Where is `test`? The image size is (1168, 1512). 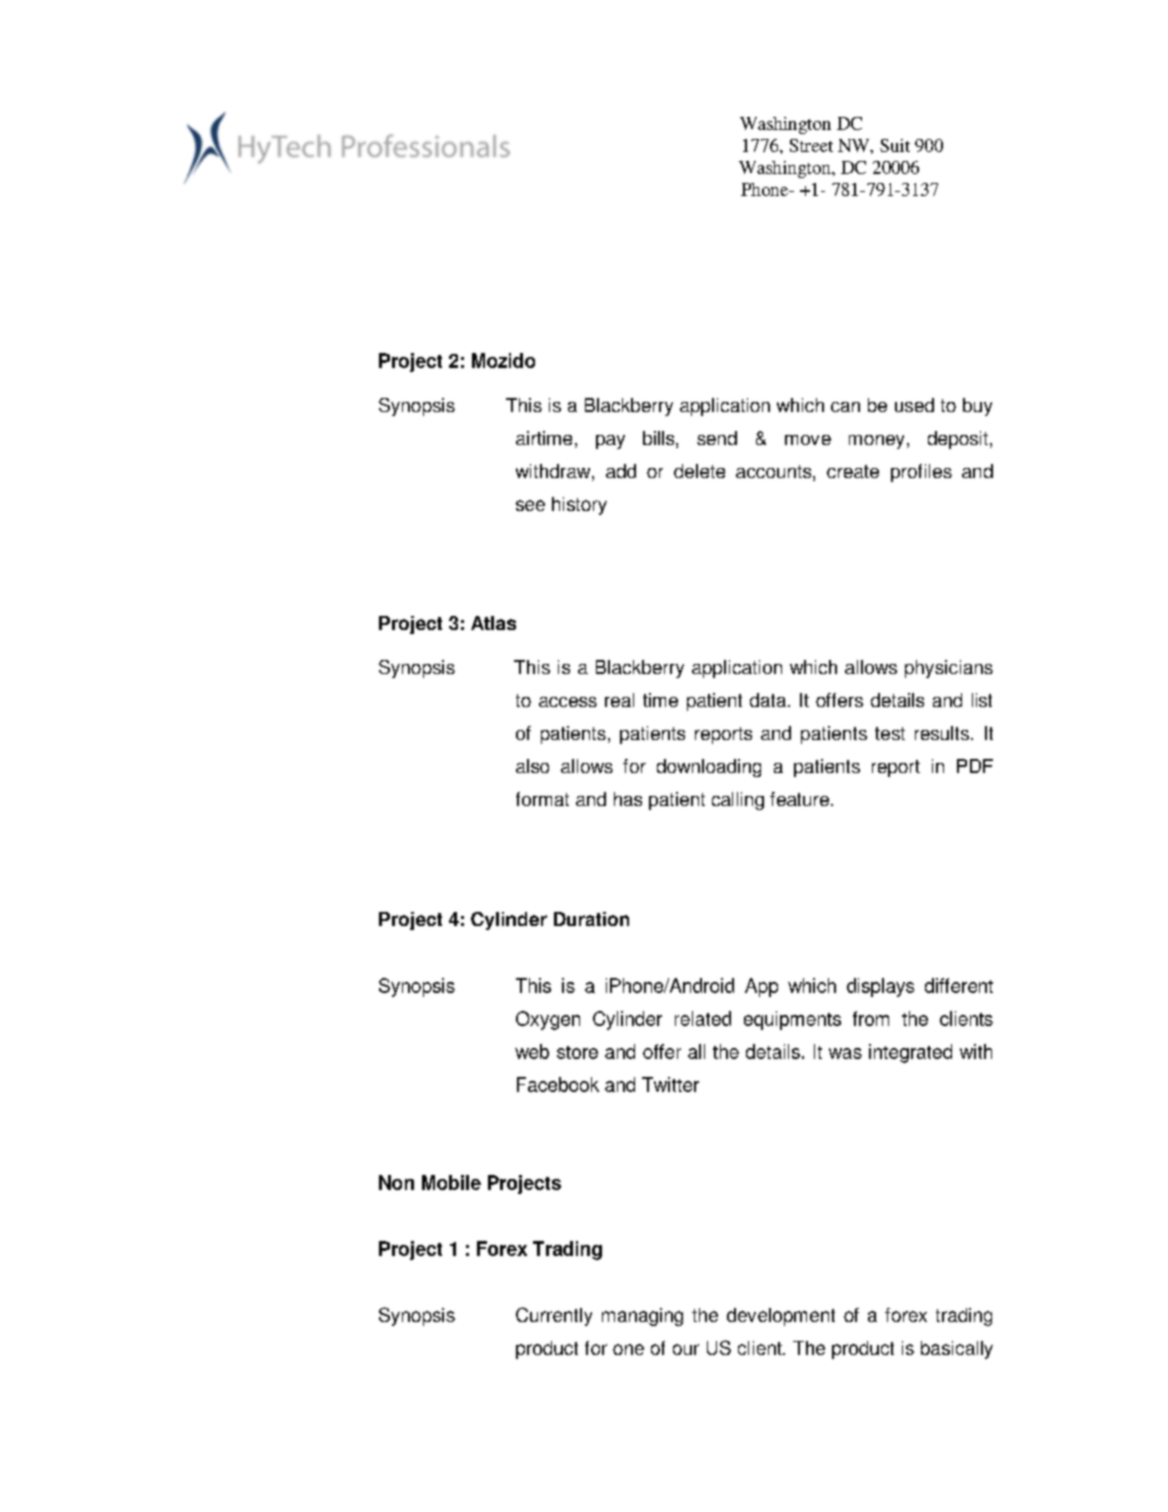
test is located at coordinates (890, 733).
